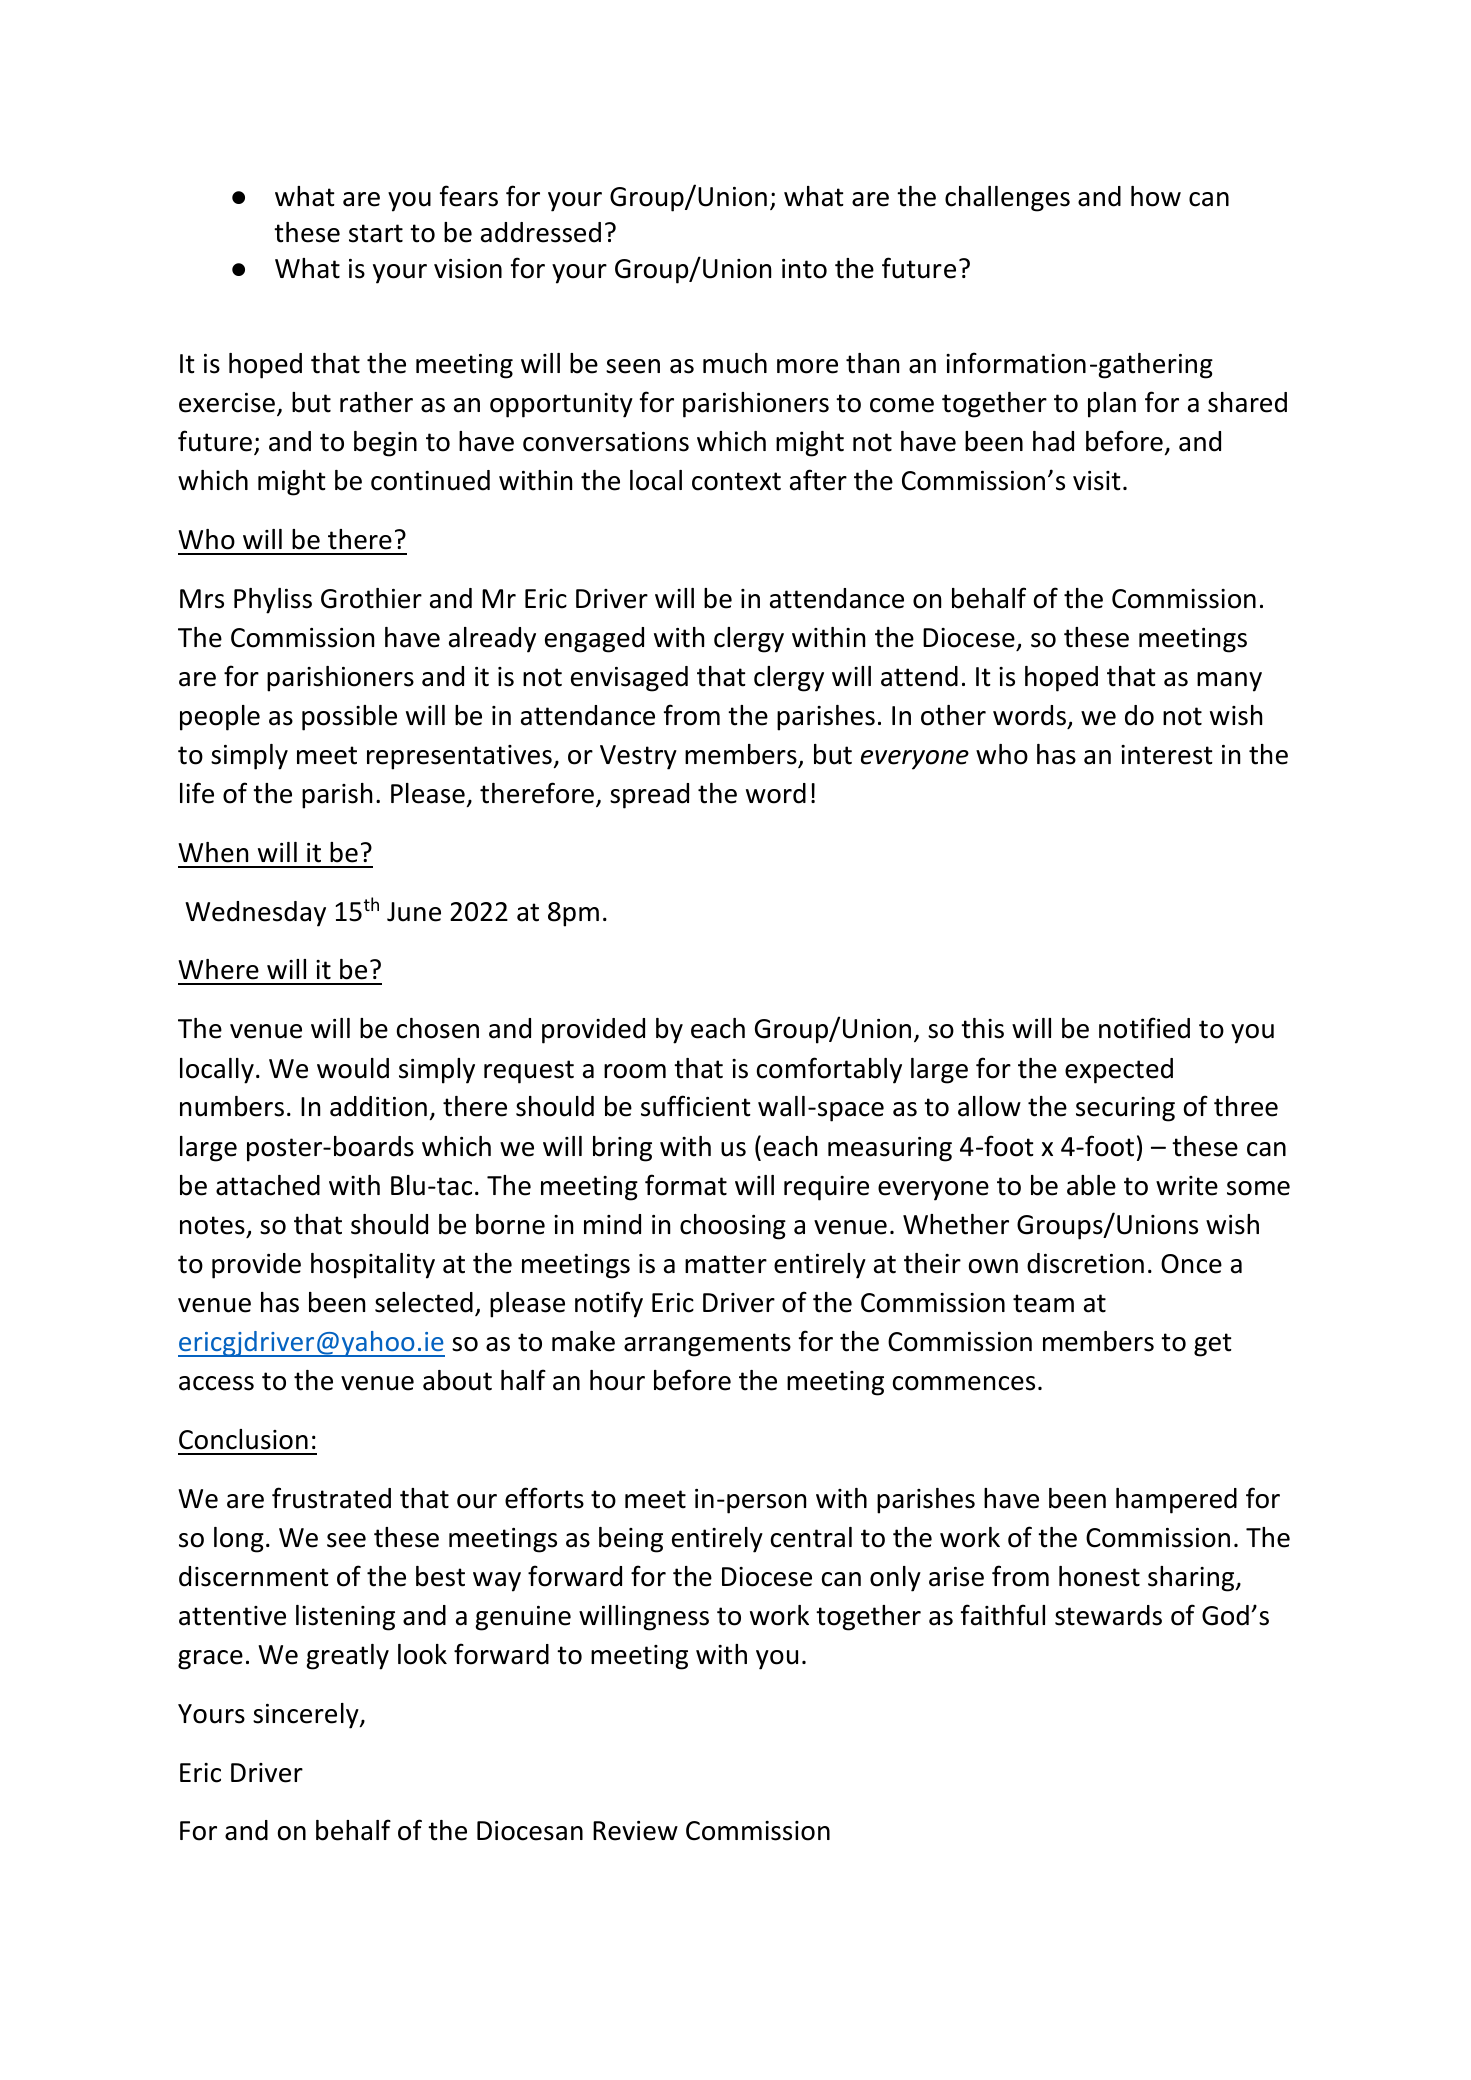  I want to click on many, so click(1229, 682).
